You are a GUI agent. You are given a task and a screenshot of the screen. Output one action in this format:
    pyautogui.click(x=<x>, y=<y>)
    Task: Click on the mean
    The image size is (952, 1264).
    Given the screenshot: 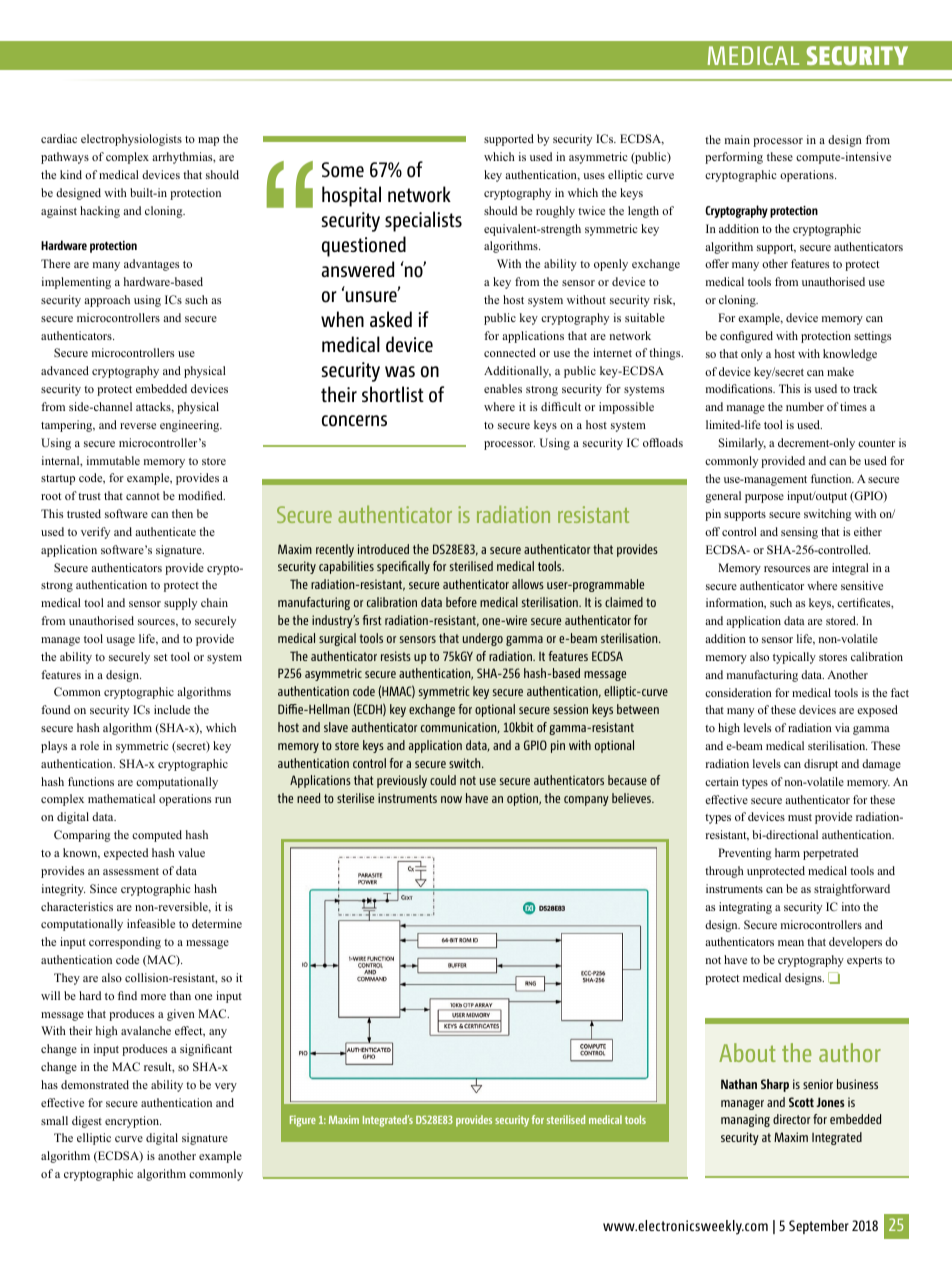 What is the action you would take?
    pyautogui.click(x=791, y=943)
